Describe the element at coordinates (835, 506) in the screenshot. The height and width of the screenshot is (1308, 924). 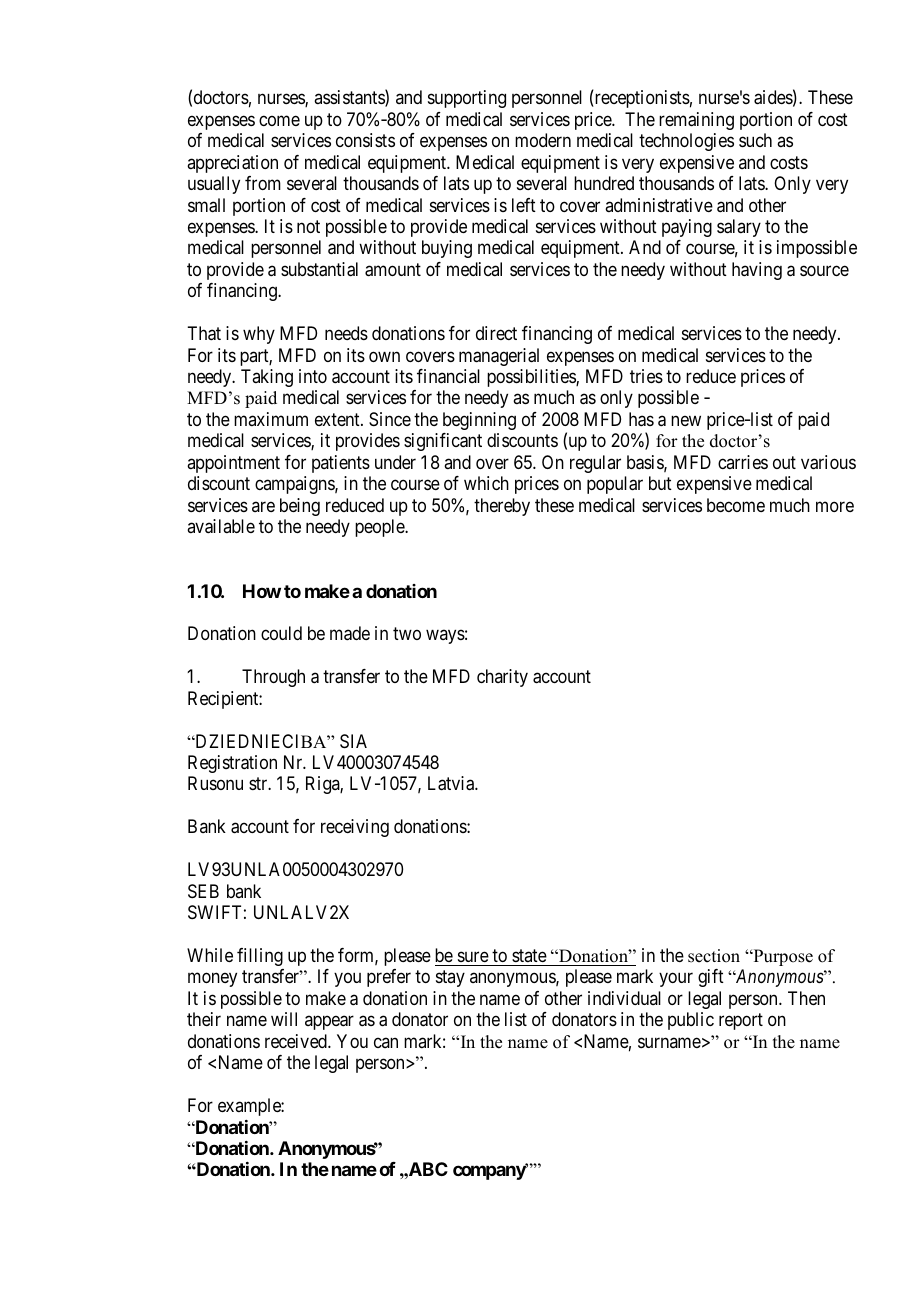
I see `more` at that location.
